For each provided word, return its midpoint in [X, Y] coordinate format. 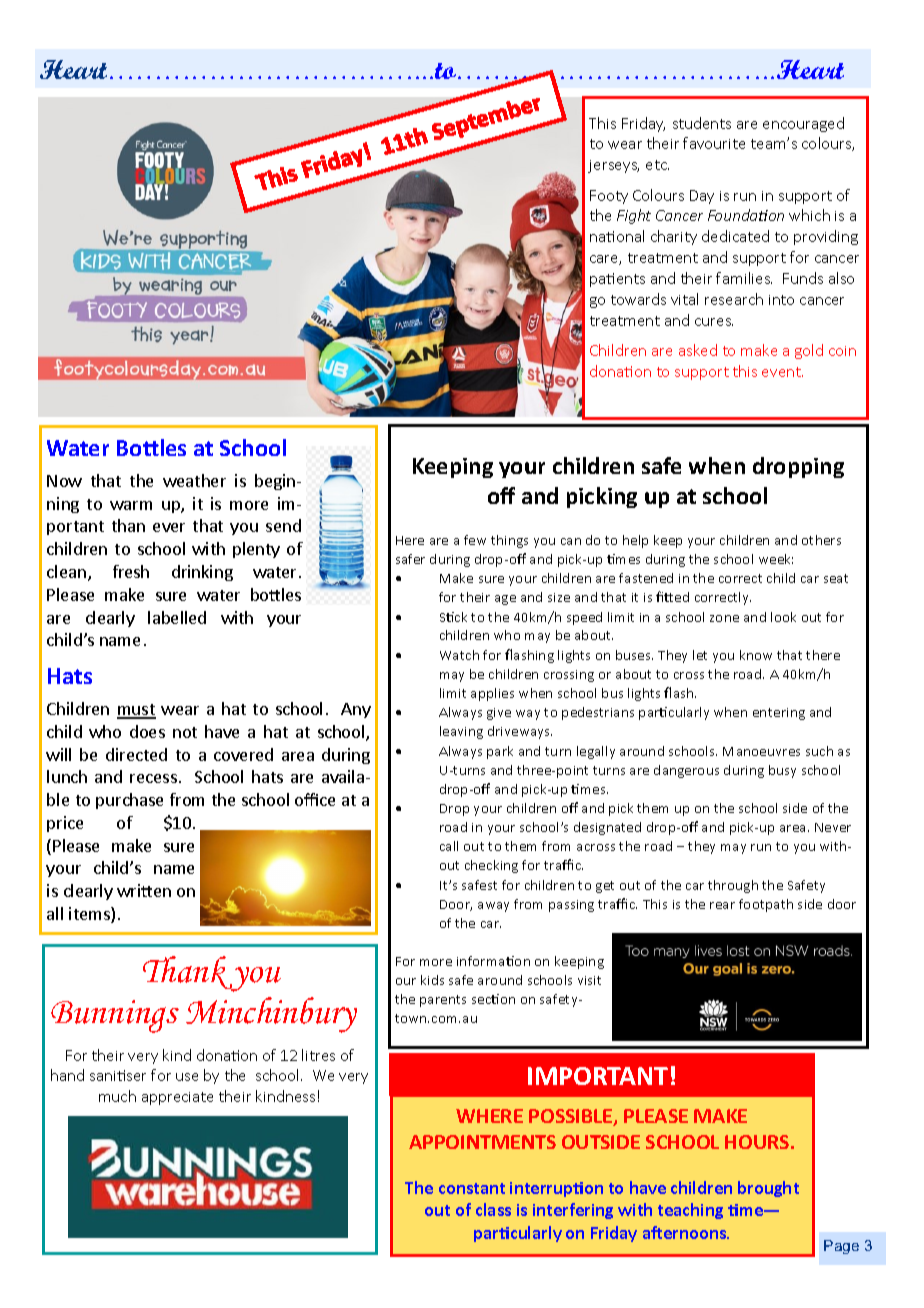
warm [131, 505]
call [449, 846]
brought [768, 1189]
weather [194, 480]
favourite [714, 143]
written [144, 890]
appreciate [177, 1098]
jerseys [613, 166]
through [733, 886]
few [475, 540]
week [776, 559]
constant [472, 1188]
